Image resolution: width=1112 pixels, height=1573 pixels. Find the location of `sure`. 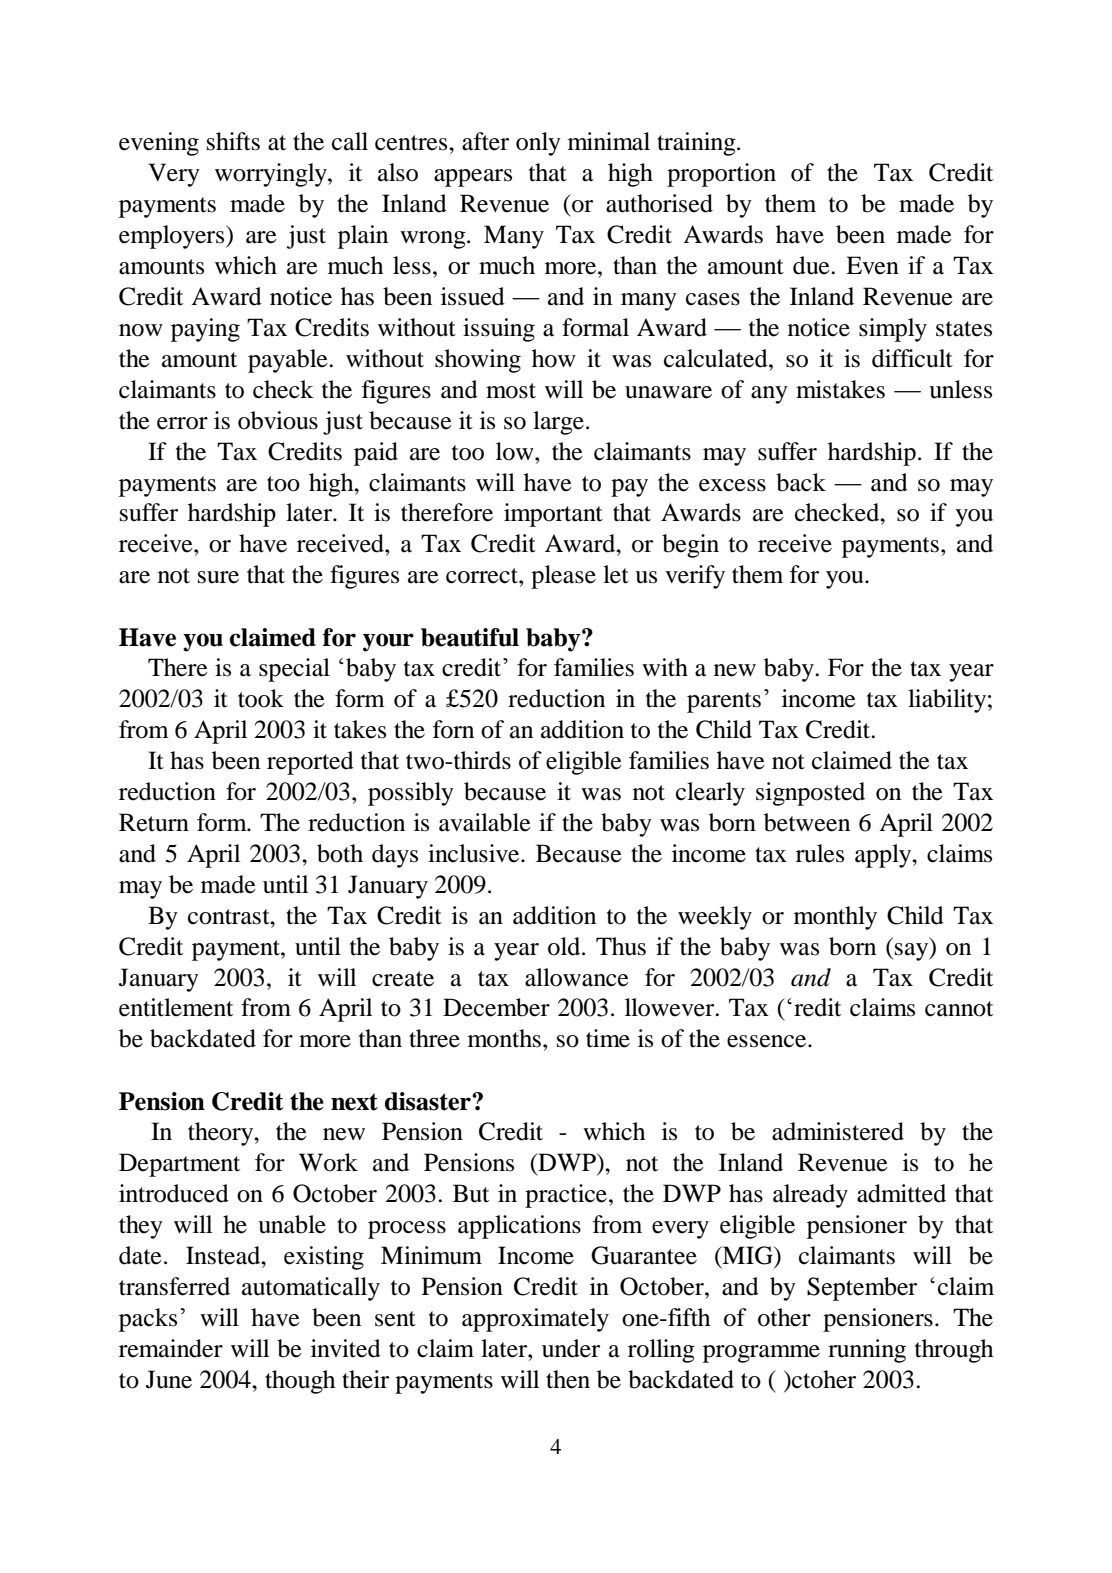

sure is located at coordinates (218, 577).
